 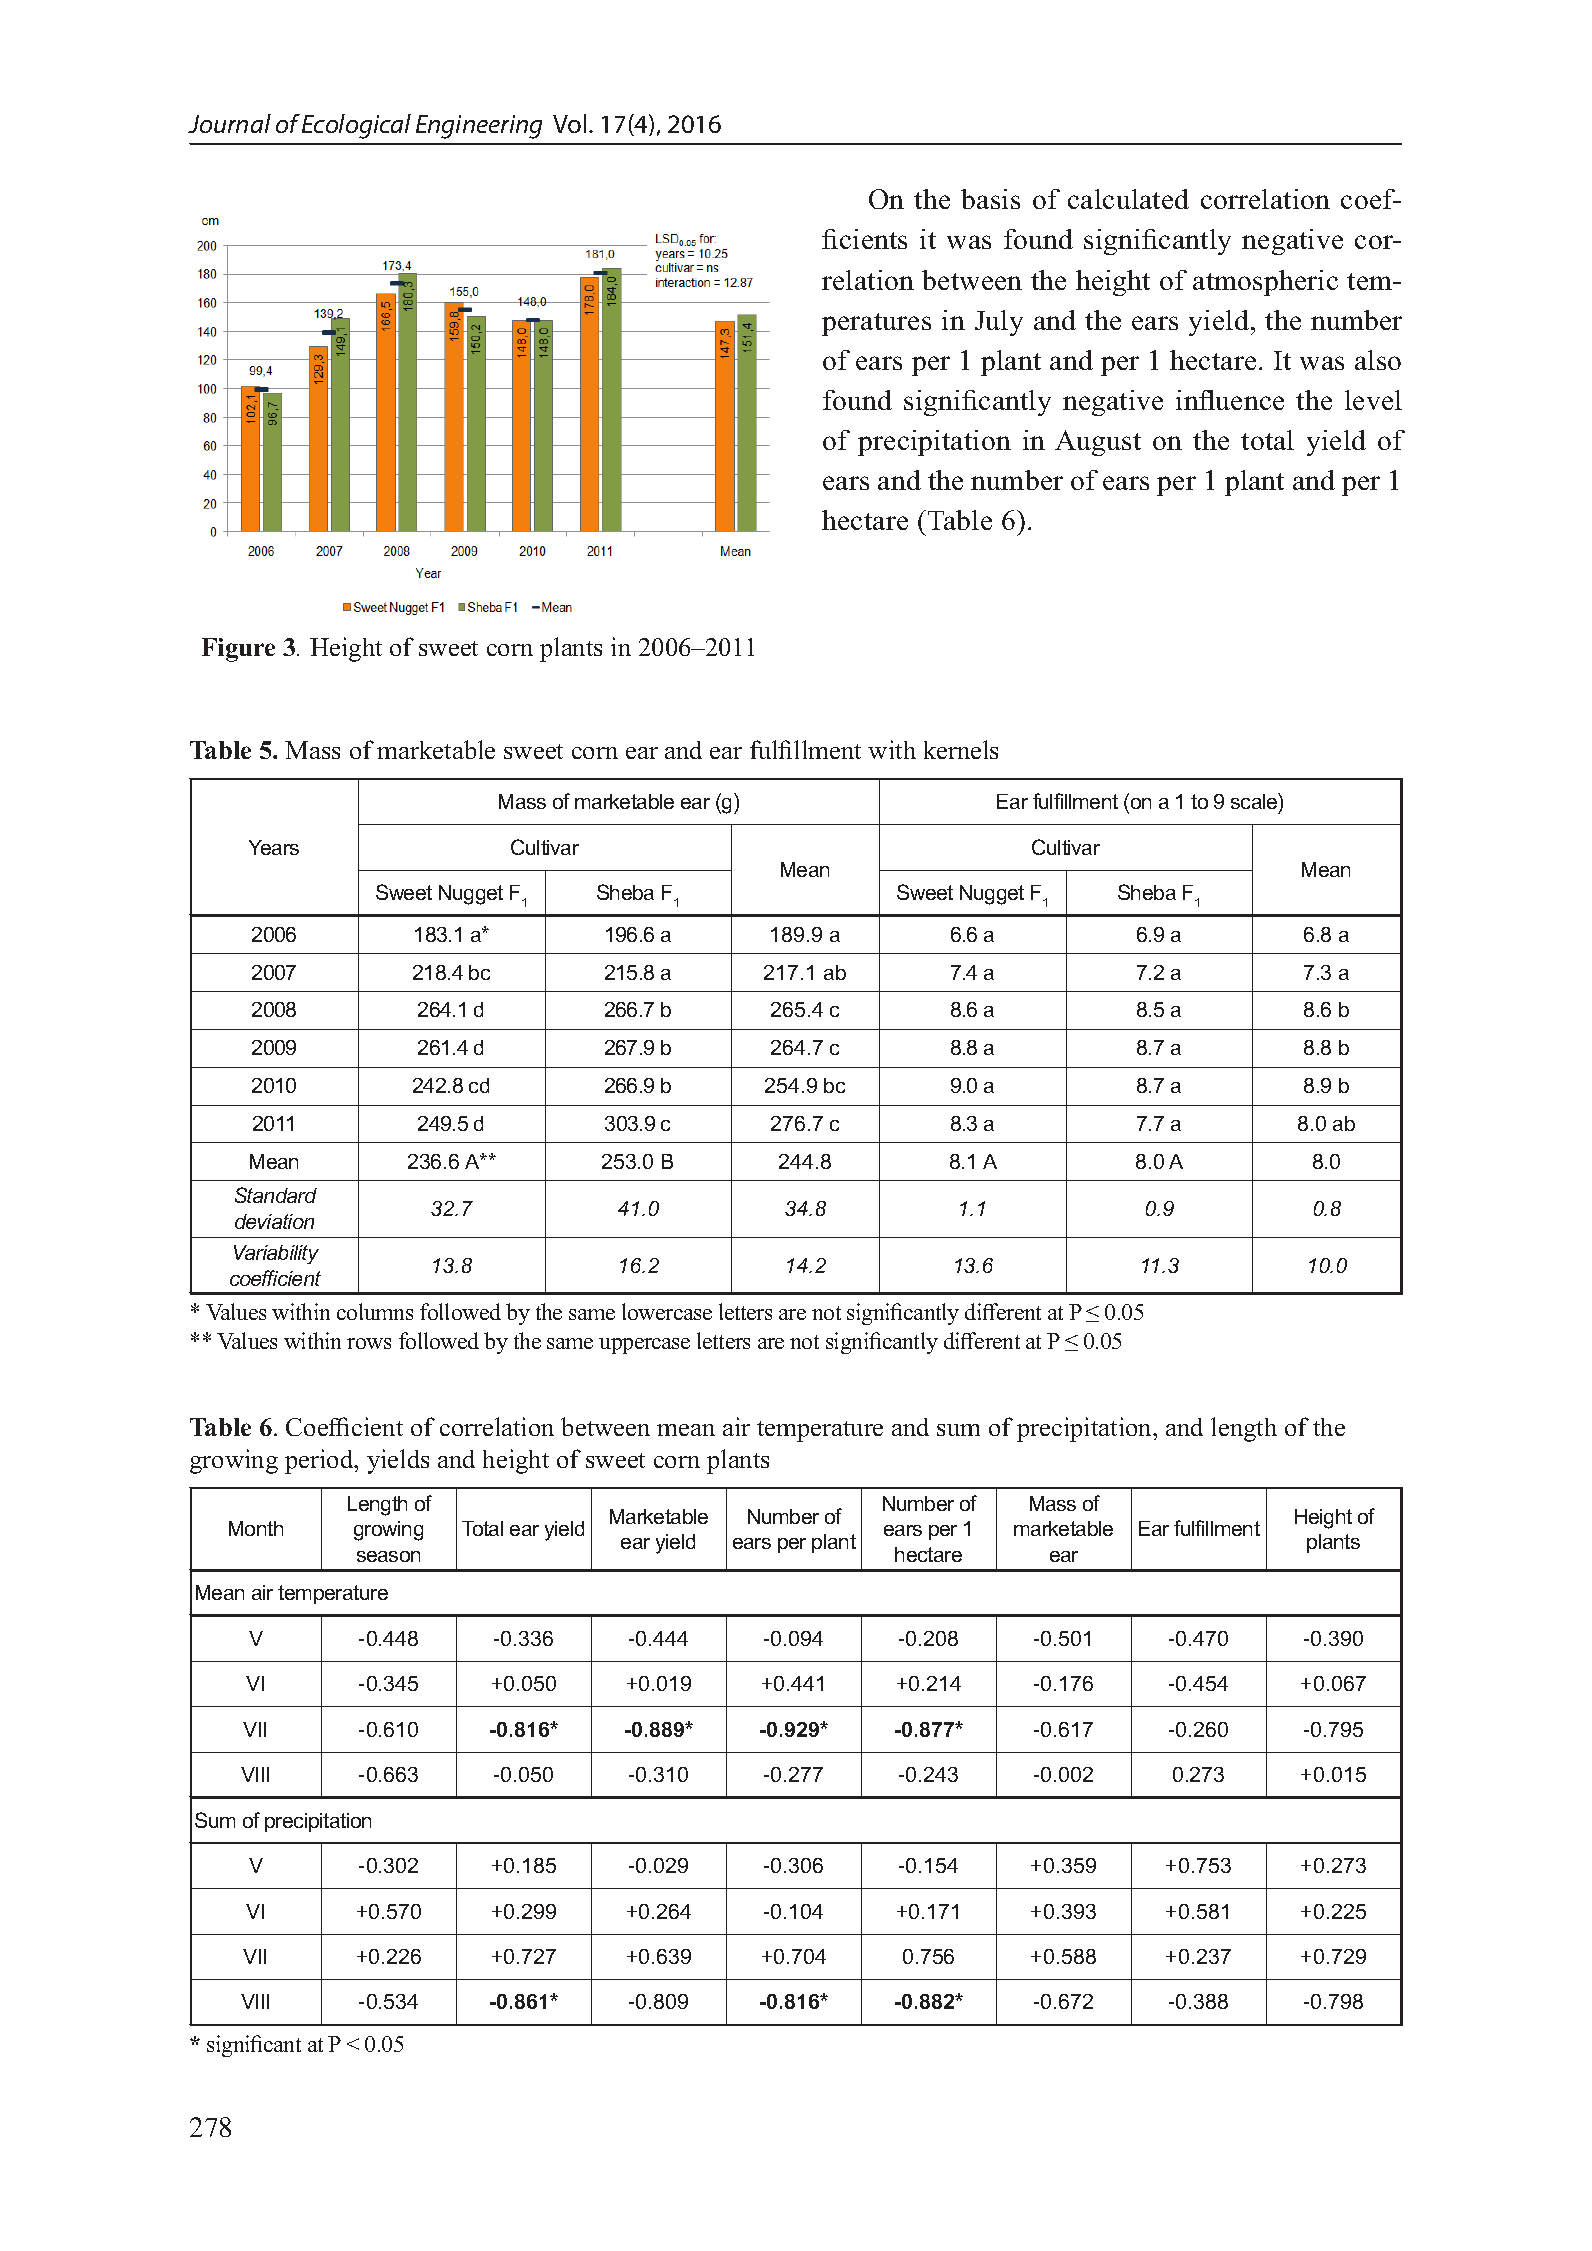 I want to click on period, so click(x=320, y=1461).
